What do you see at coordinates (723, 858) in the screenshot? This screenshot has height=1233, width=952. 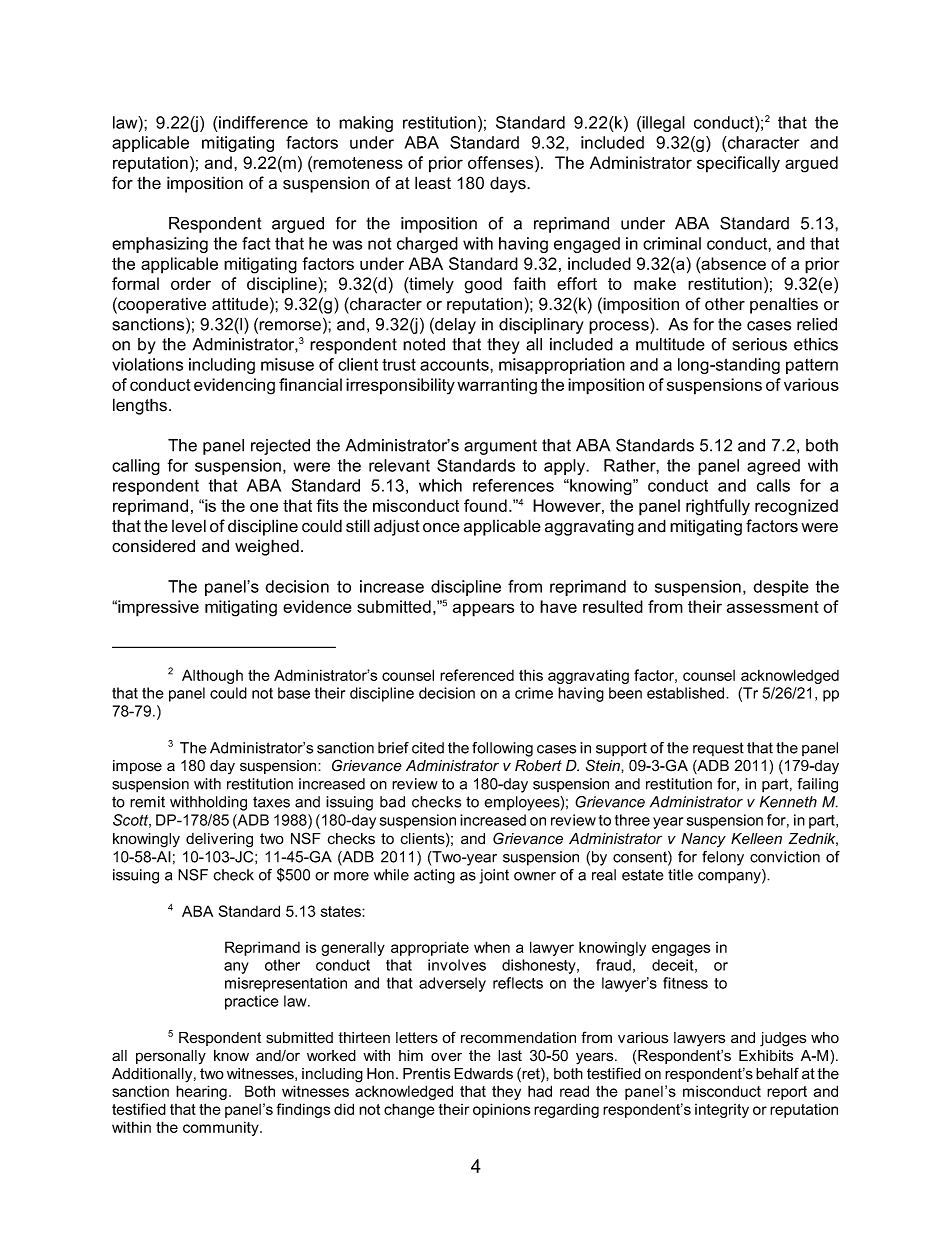 I see `felony` at bounding box center [723, 858].
